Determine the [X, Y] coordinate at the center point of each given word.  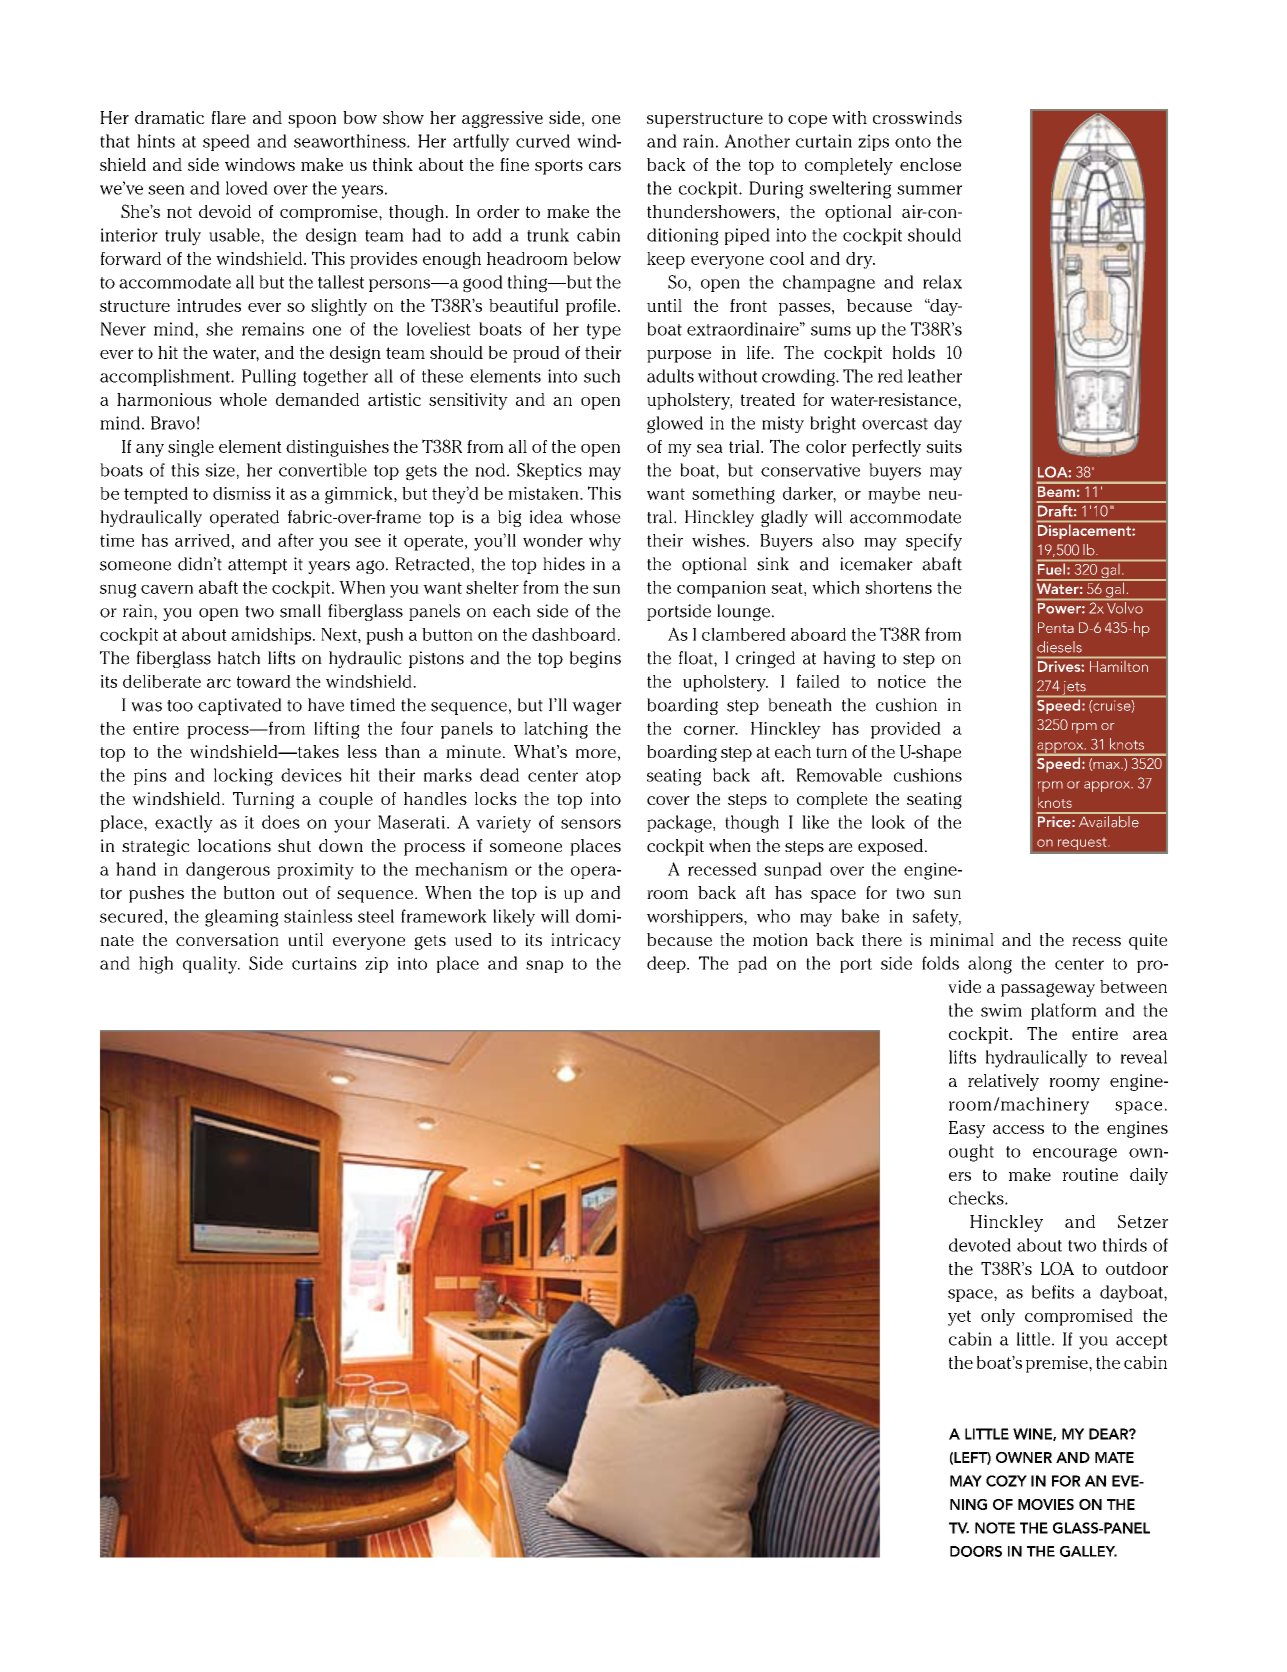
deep [667, 964]
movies [1046, 1504]
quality [211, 965]
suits [944, 446]
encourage [1075, 1155]
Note [995, 1528]
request [1082, 844]
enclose [930, 164]
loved [247, 188]
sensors [591, 824]
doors [976, 1551]
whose [595, 517]
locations [234, 845]
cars [605, 166]
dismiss [242, 493]
